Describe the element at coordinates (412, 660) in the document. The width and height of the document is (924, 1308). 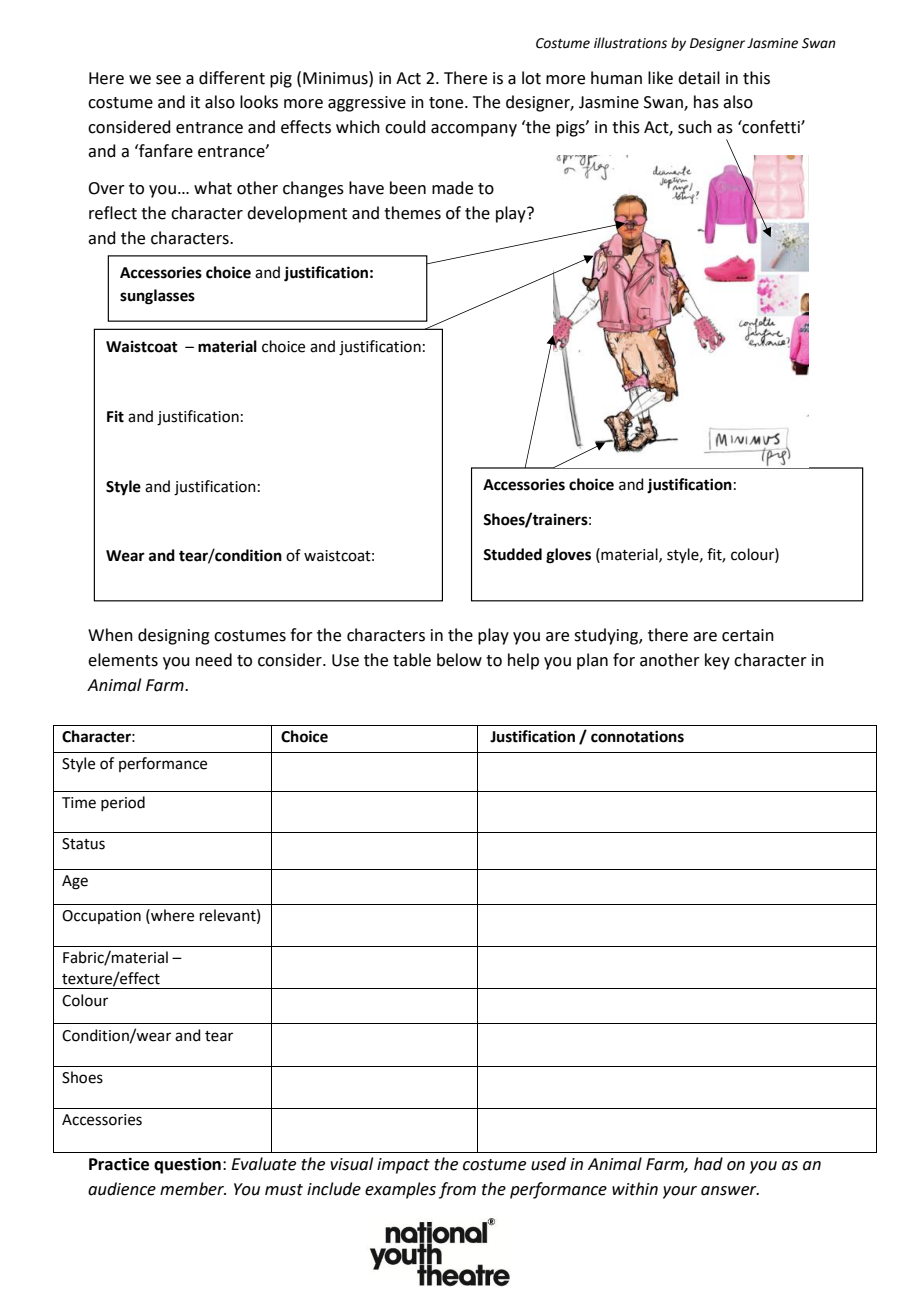
I see `table` at that location.
